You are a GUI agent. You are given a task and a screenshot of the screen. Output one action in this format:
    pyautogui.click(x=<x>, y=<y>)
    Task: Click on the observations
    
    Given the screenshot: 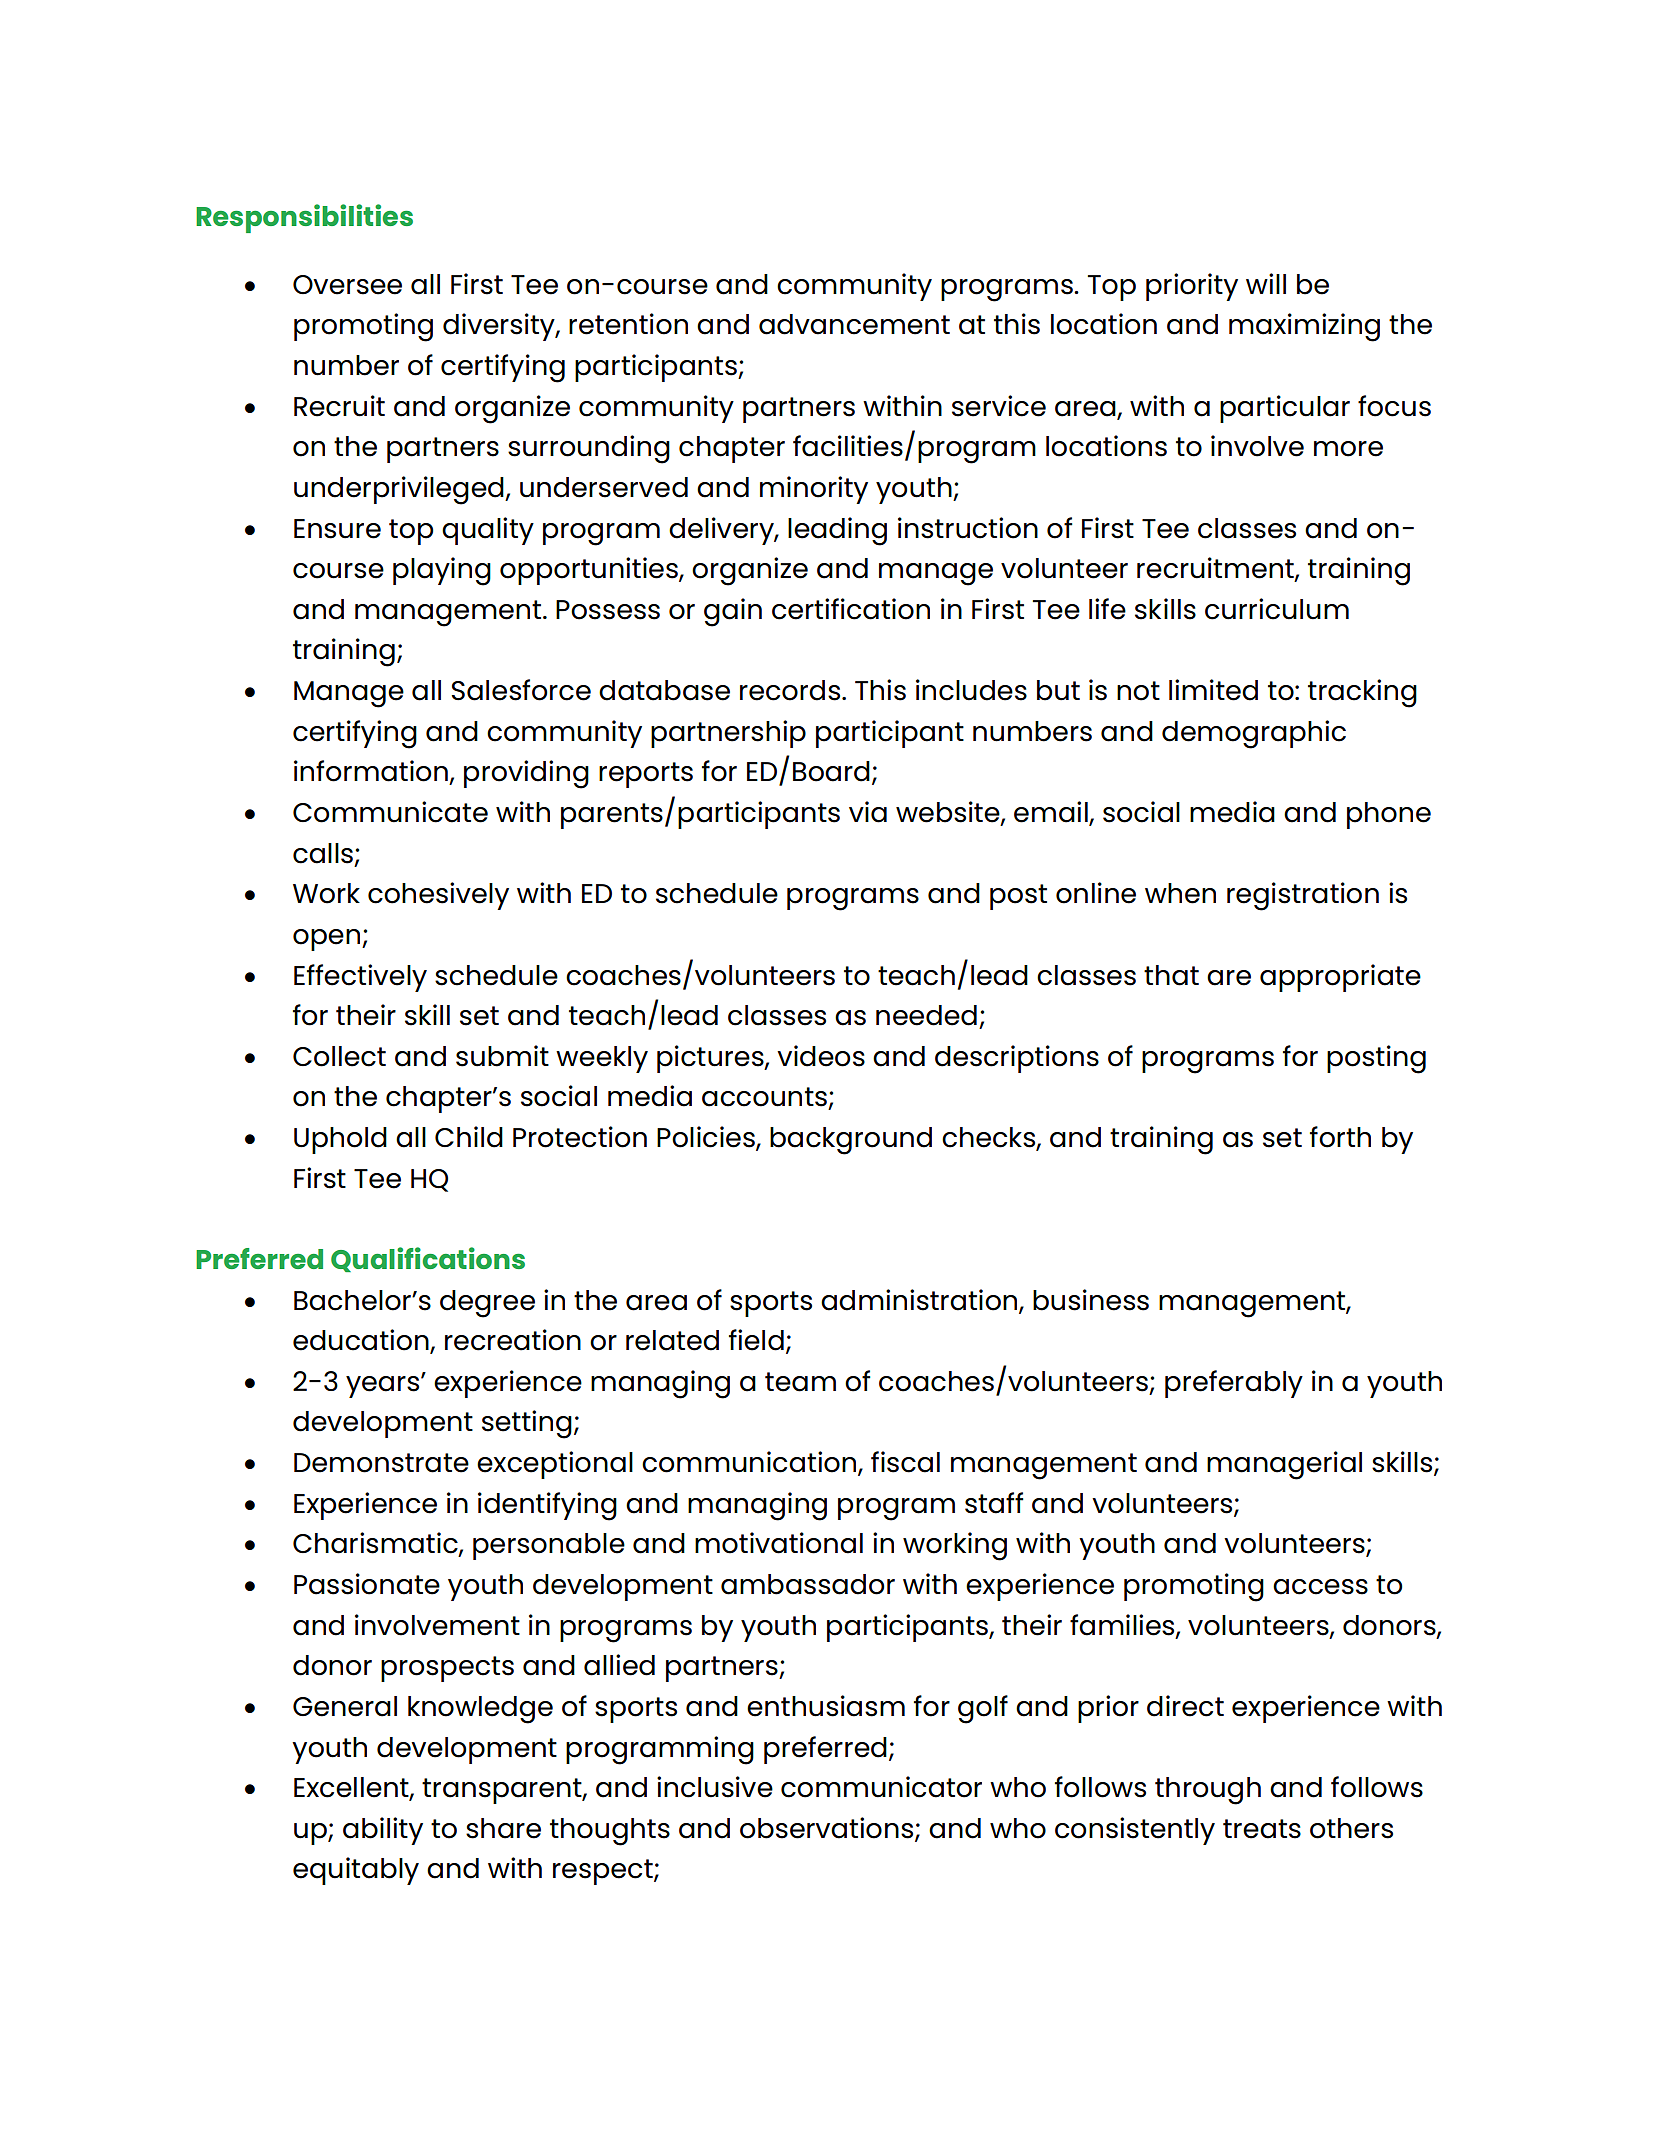 What is the action you would take?
    pyautogui.click(x=828, y=1829)
